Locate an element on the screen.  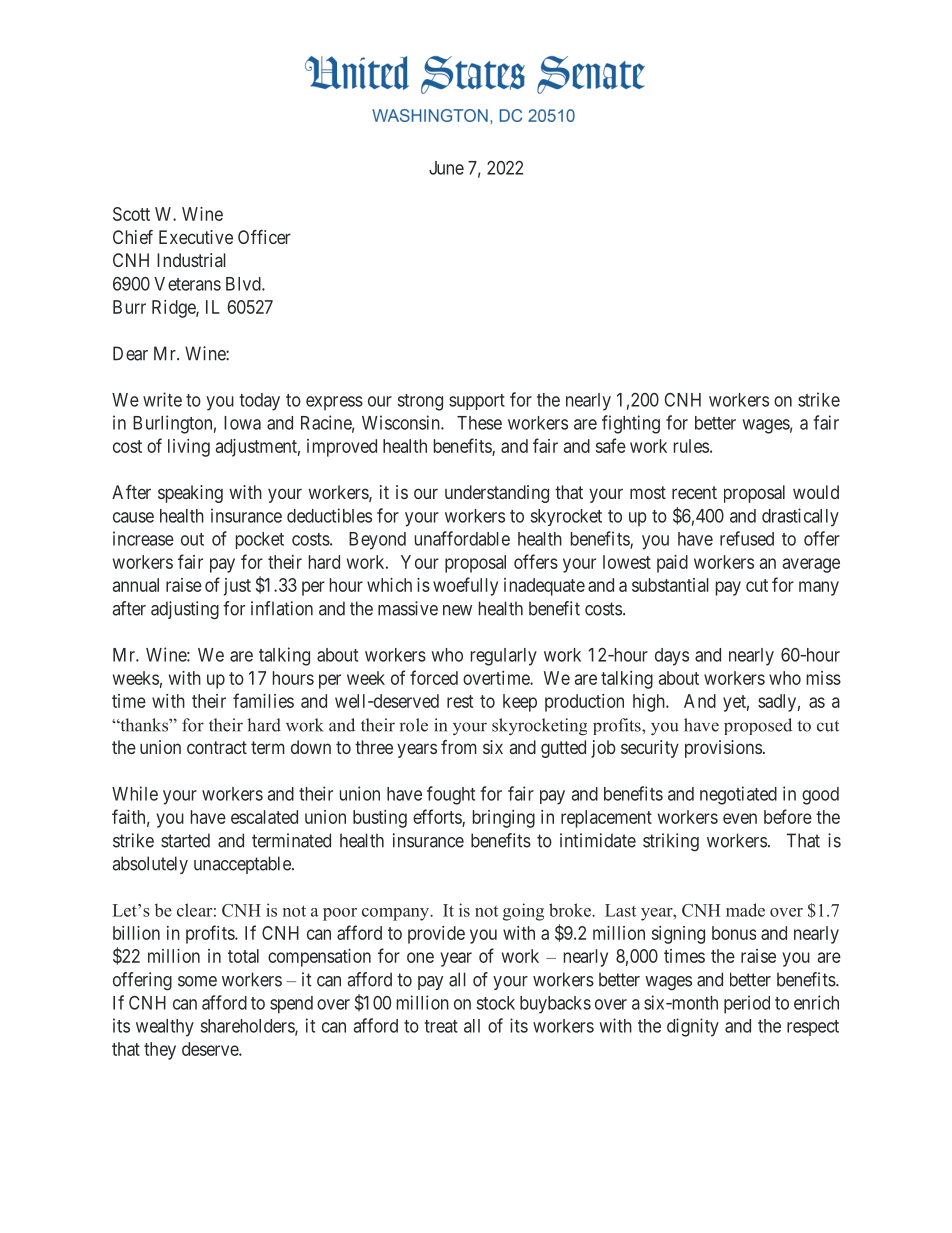
wealthy is located at coordinates (165, 1028).
